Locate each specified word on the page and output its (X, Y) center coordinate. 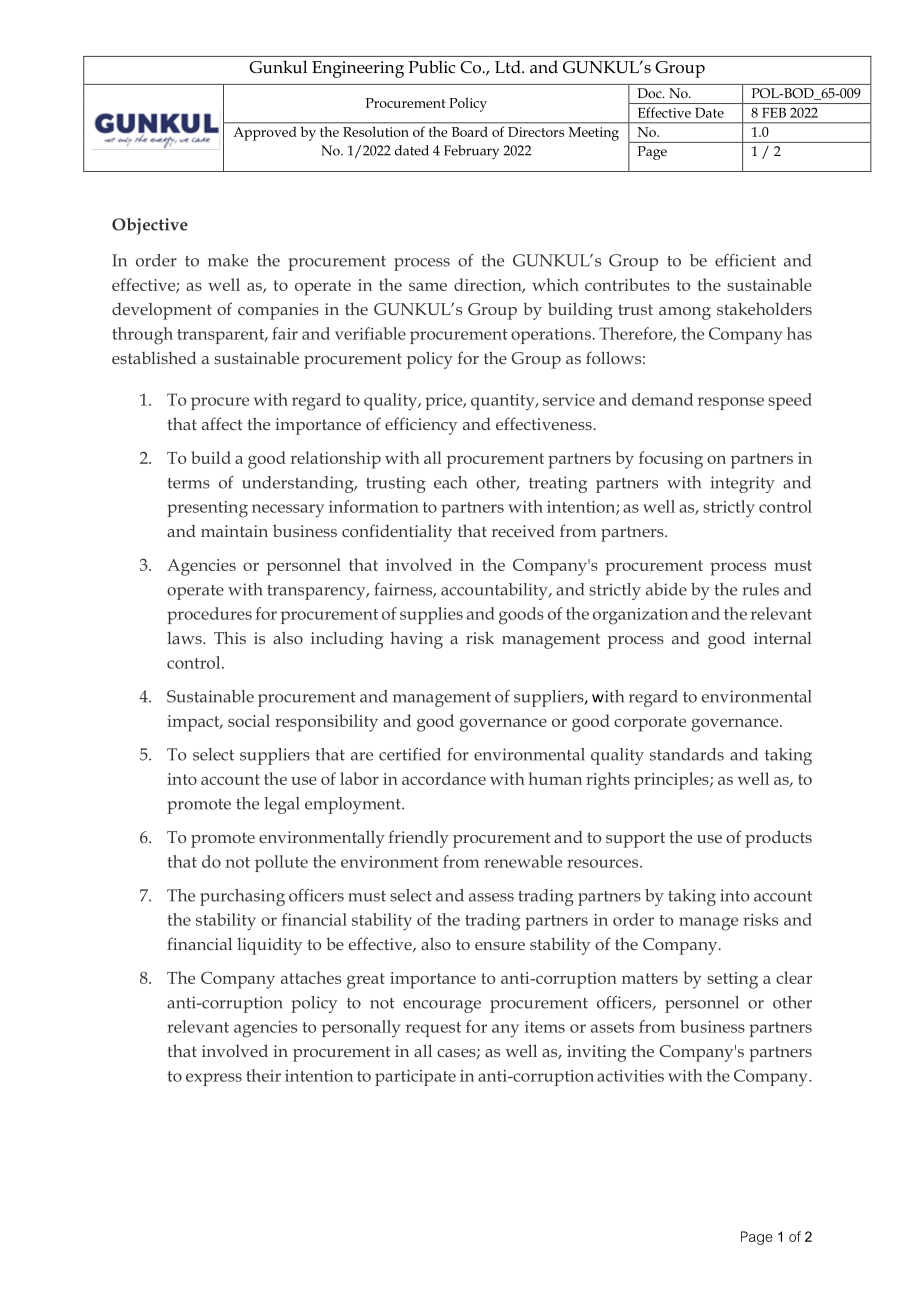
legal (282, 805)
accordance (444, 778)
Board (470, 132)
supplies (431, 615)
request (433, 1029)
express (214, 1079)
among (685, 313)
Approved (265, 134)
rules (761, 589)
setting (732, 980)
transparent (222, 336)
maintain (234, 531)
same (428, 286)
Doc (650, 93)
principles (672, 781)
